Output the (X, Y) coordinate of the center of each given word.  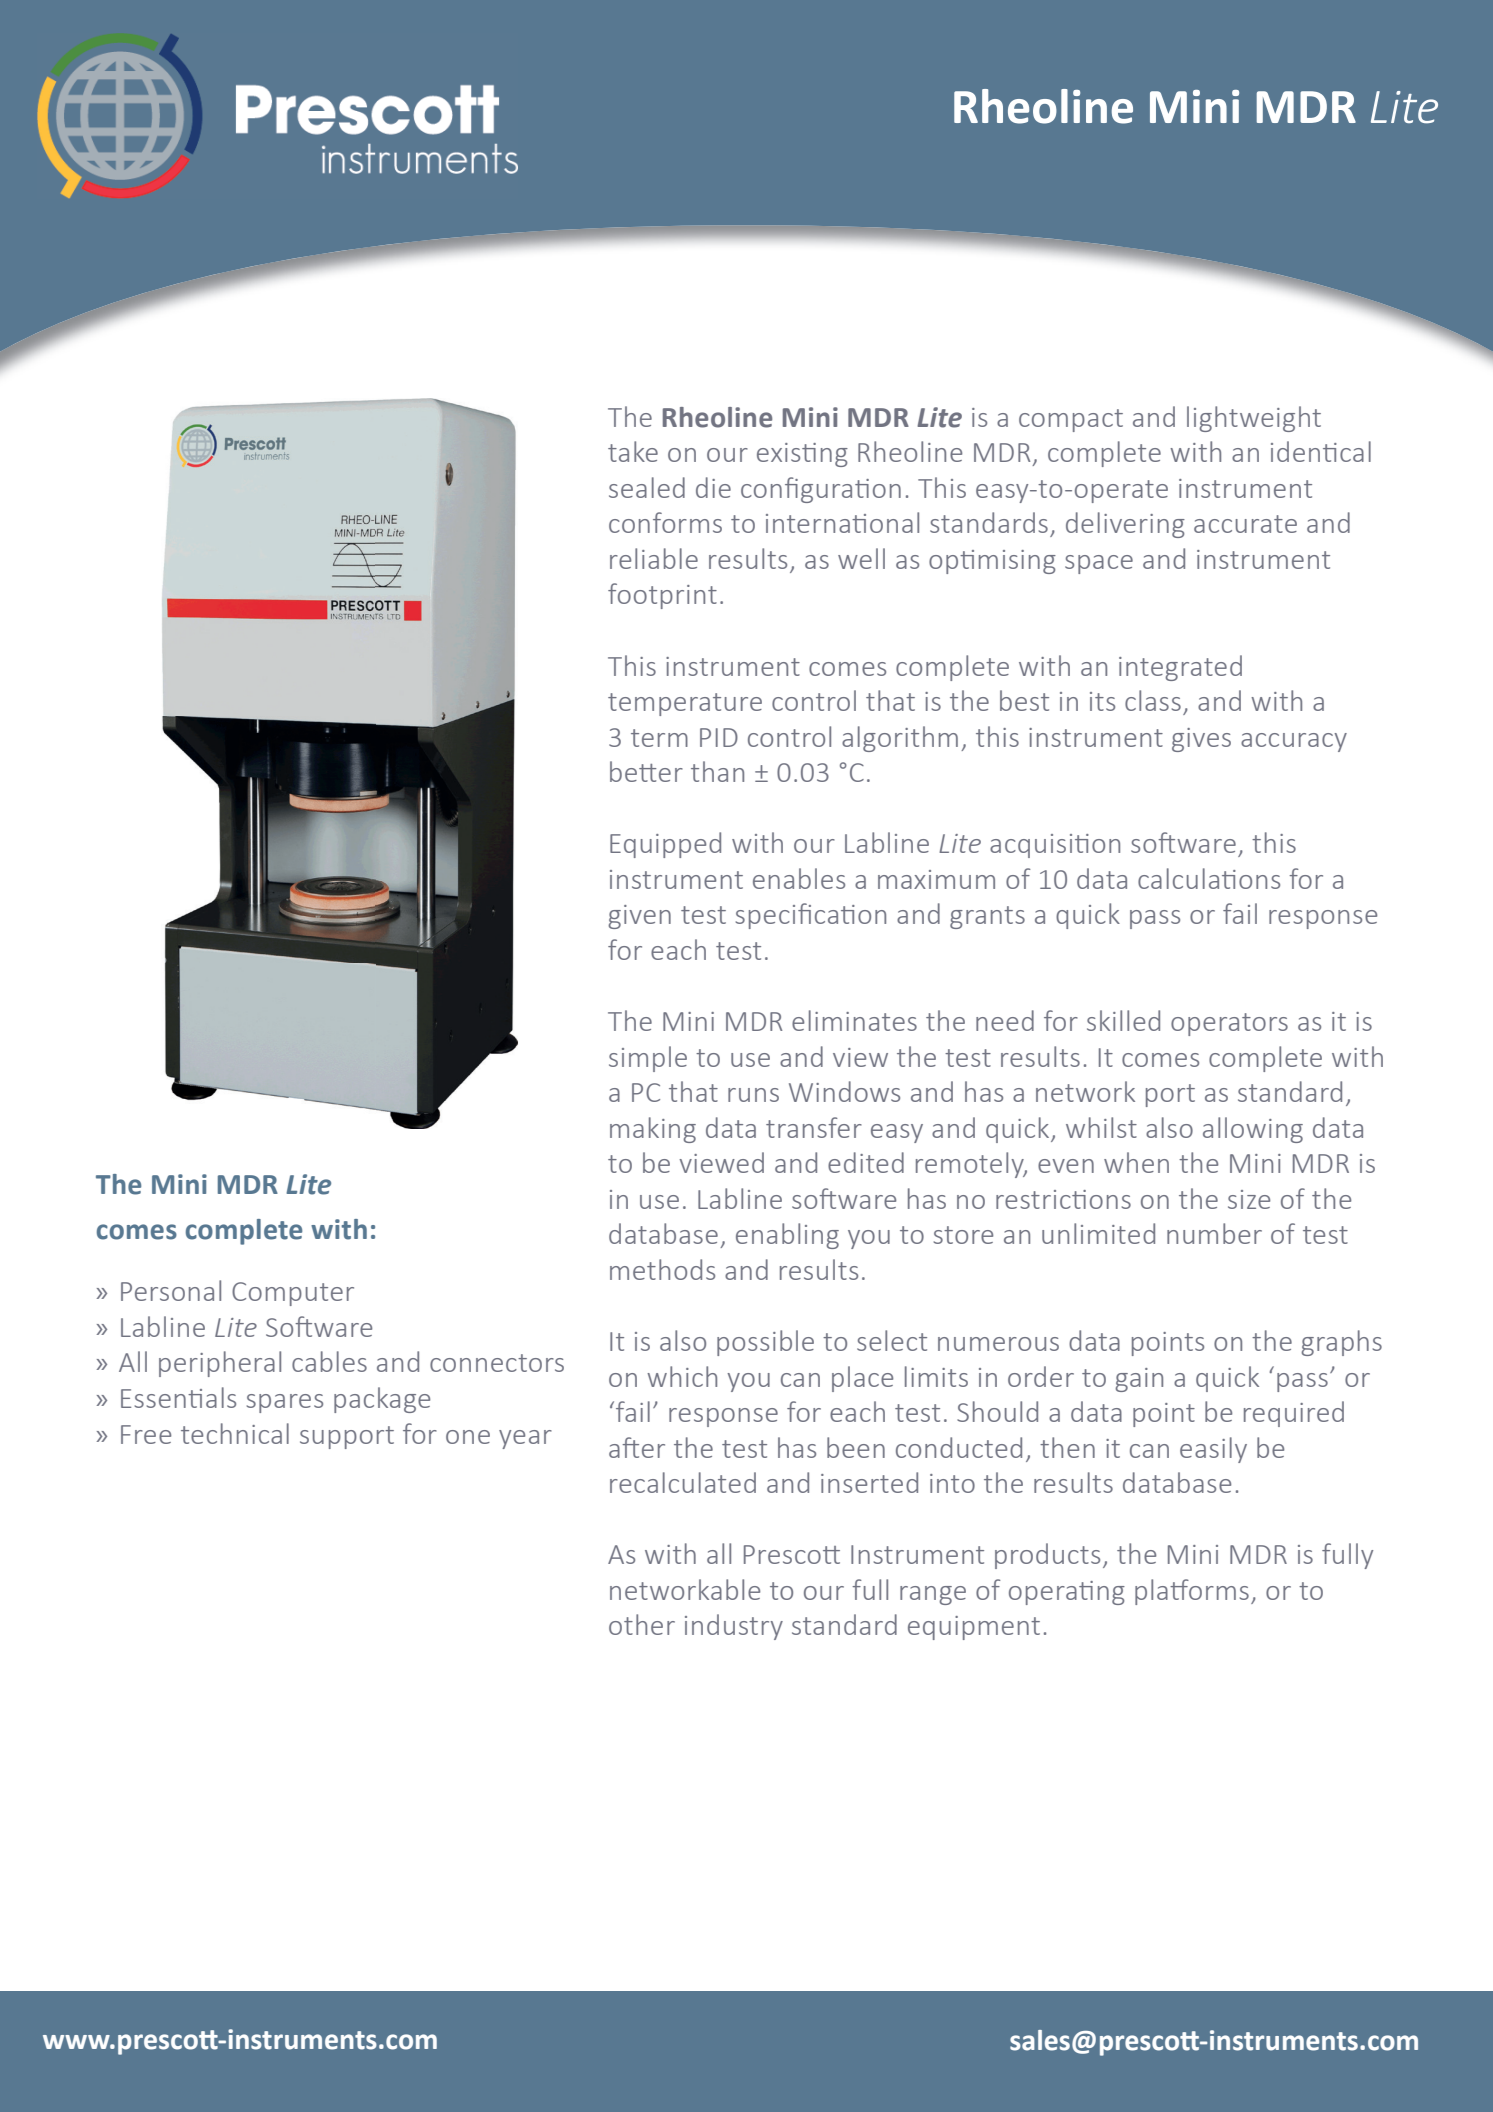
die (713, 487)
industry (734, 1627)
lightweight (1254, 419)
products (1047, 1556)
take (633, 451)
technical (235, 1433)
